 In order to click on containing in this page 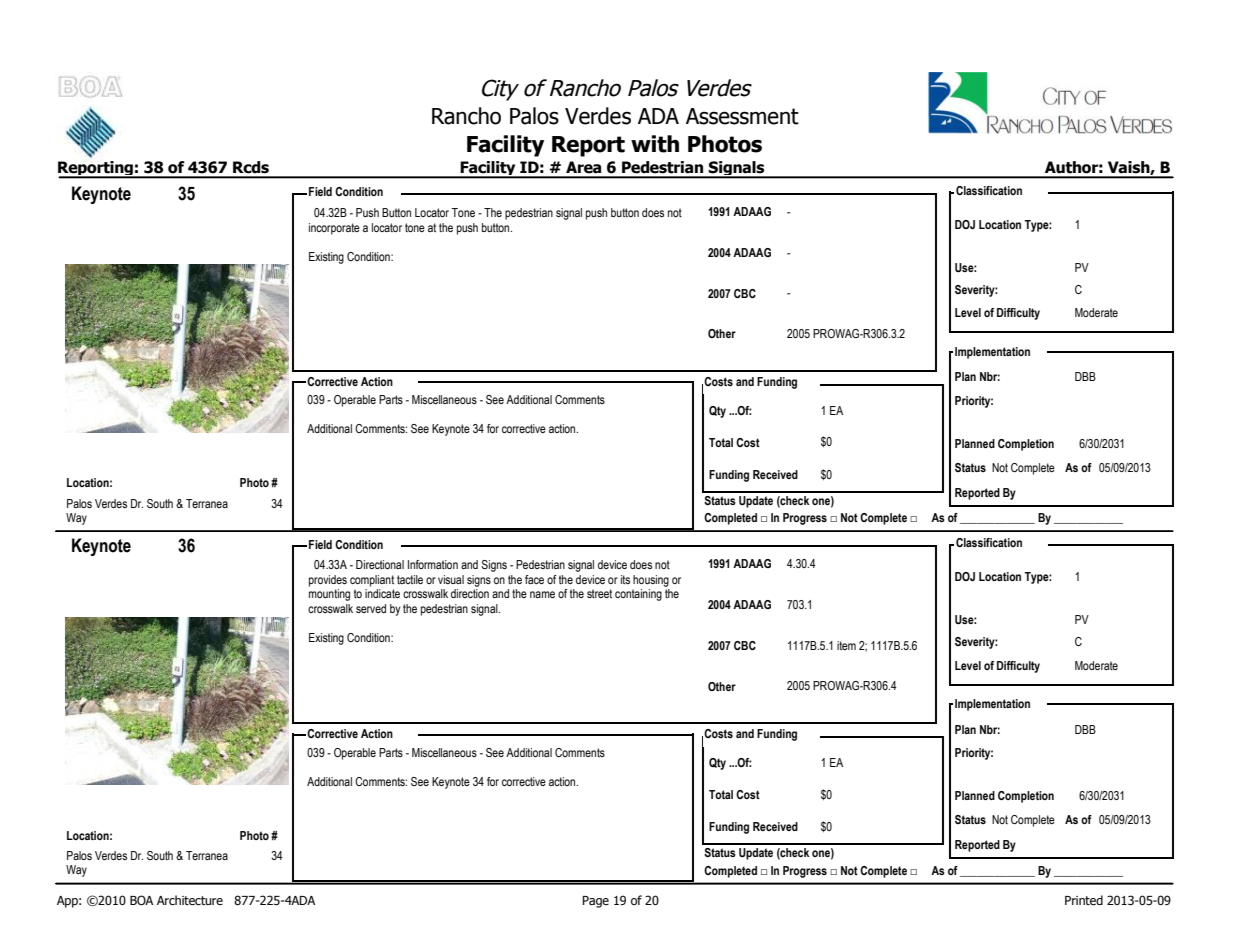, I will do `click(638, 595)`.
